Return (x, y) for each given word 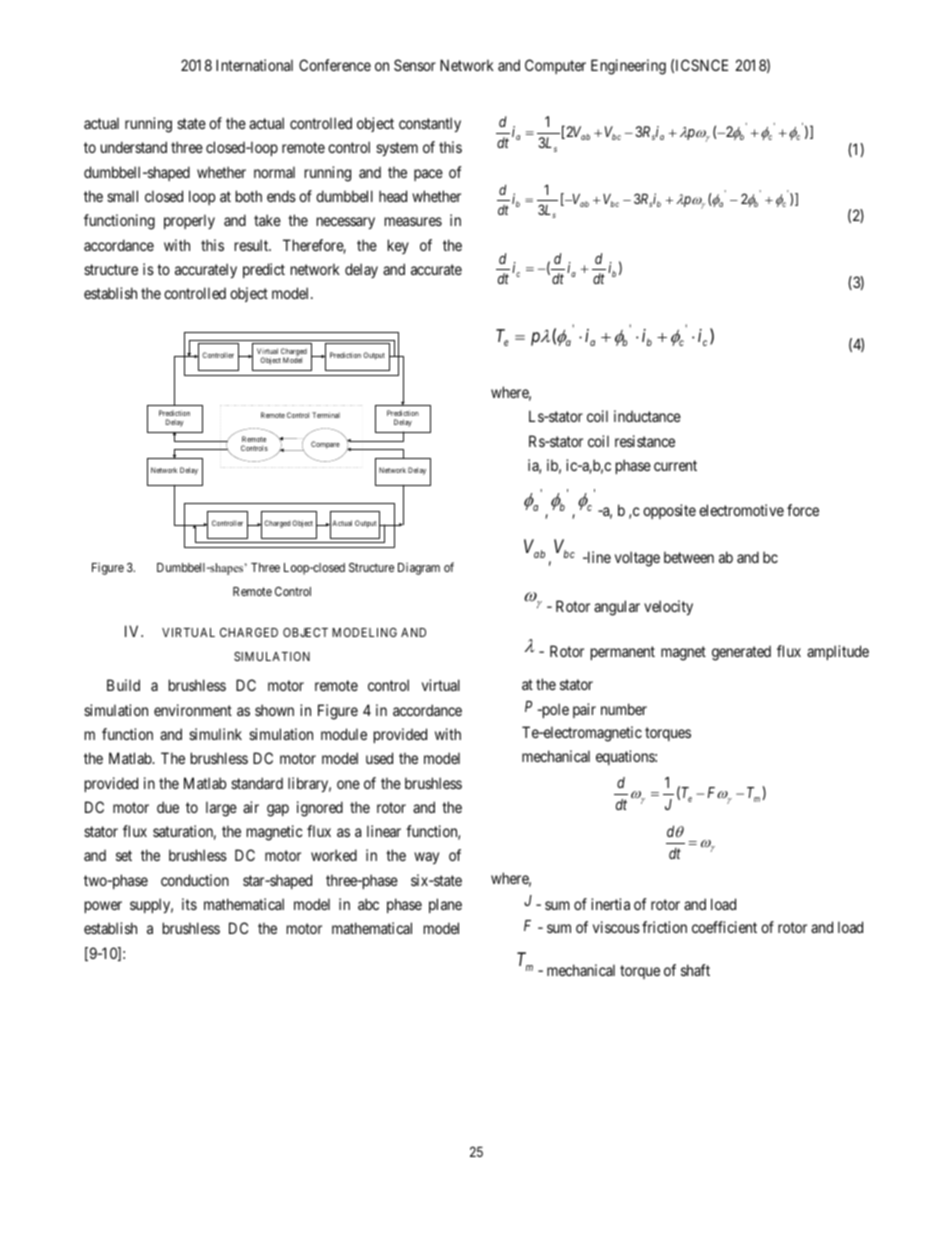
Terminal (326, 415)
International (254, 65)
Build (123, 685)
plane (445, 905)
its (189, 904)
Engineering (628, 67)
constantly (430, 124)
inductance (647, 416)
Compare (325, 445)
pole (554, 710)
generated (741, 653)
